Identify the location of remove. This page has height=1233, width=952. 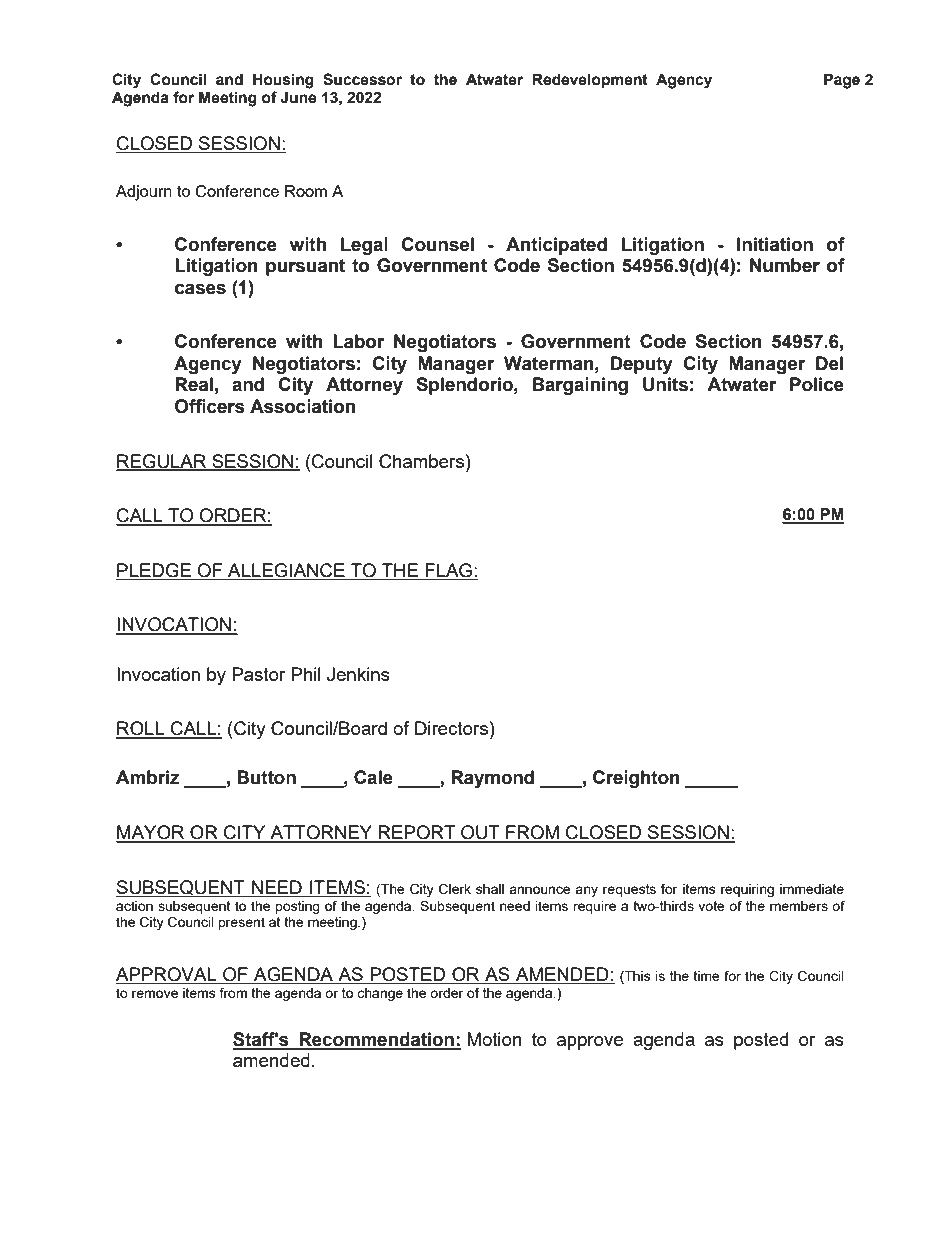
(155, 994).
